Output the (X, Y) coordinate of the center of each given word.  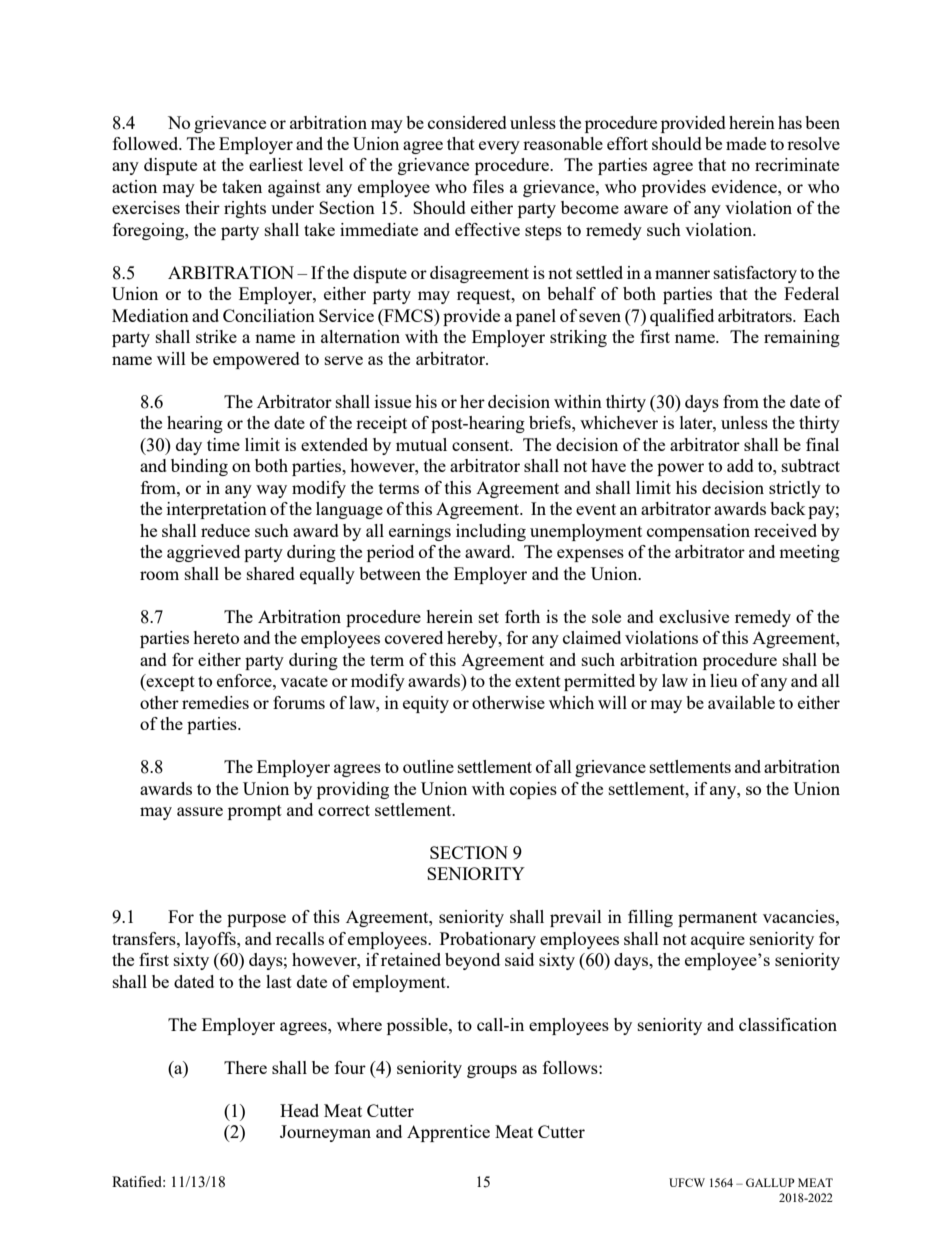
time (223, 444)
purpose (256, 920)
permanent (717, 919)
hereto (216, 637)
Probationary (488, 940)
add (740, 465)
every (499, 147)
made (746, 143)
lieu (723, 680)
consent (482, 445)
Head (299, 1110)
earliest (276, 164)
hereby (473, 639)
